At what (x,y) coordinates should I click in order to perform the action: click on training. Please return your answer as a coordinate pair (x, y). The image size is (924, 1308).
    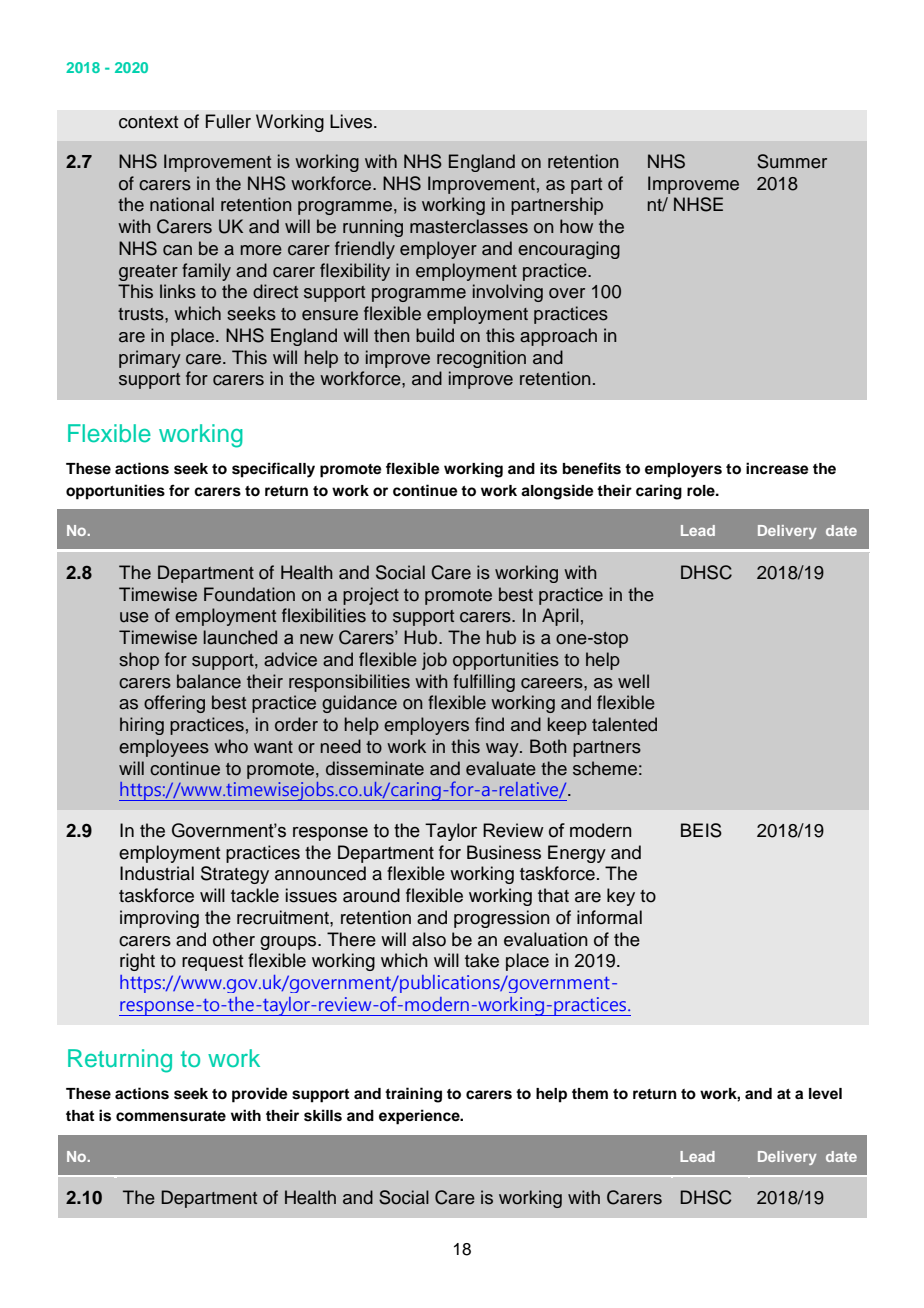
    Looking at the image, I should click on (413, 1095).
